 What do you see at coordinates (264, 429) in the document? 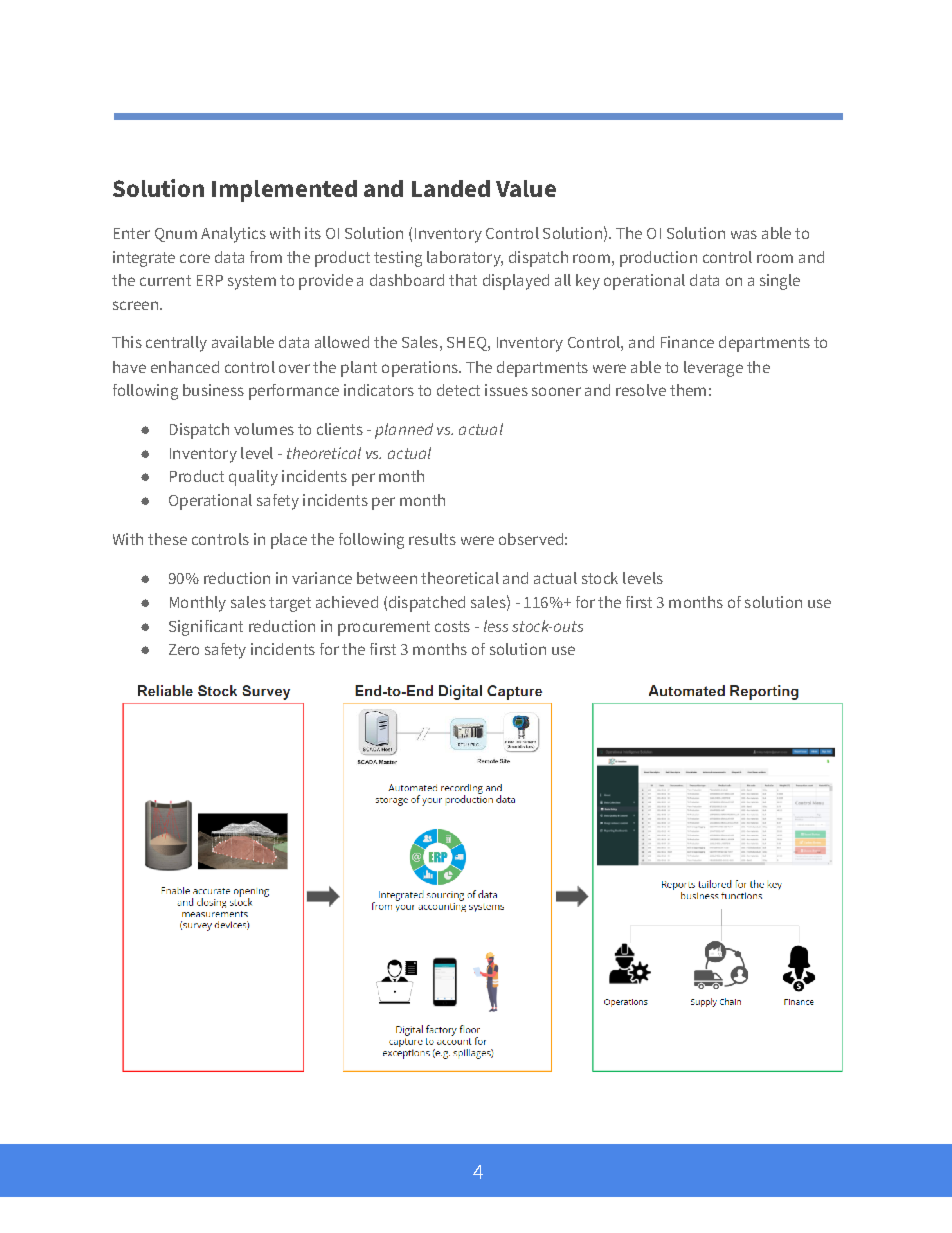
I see `volumes` at bounding box center [264, 429].
